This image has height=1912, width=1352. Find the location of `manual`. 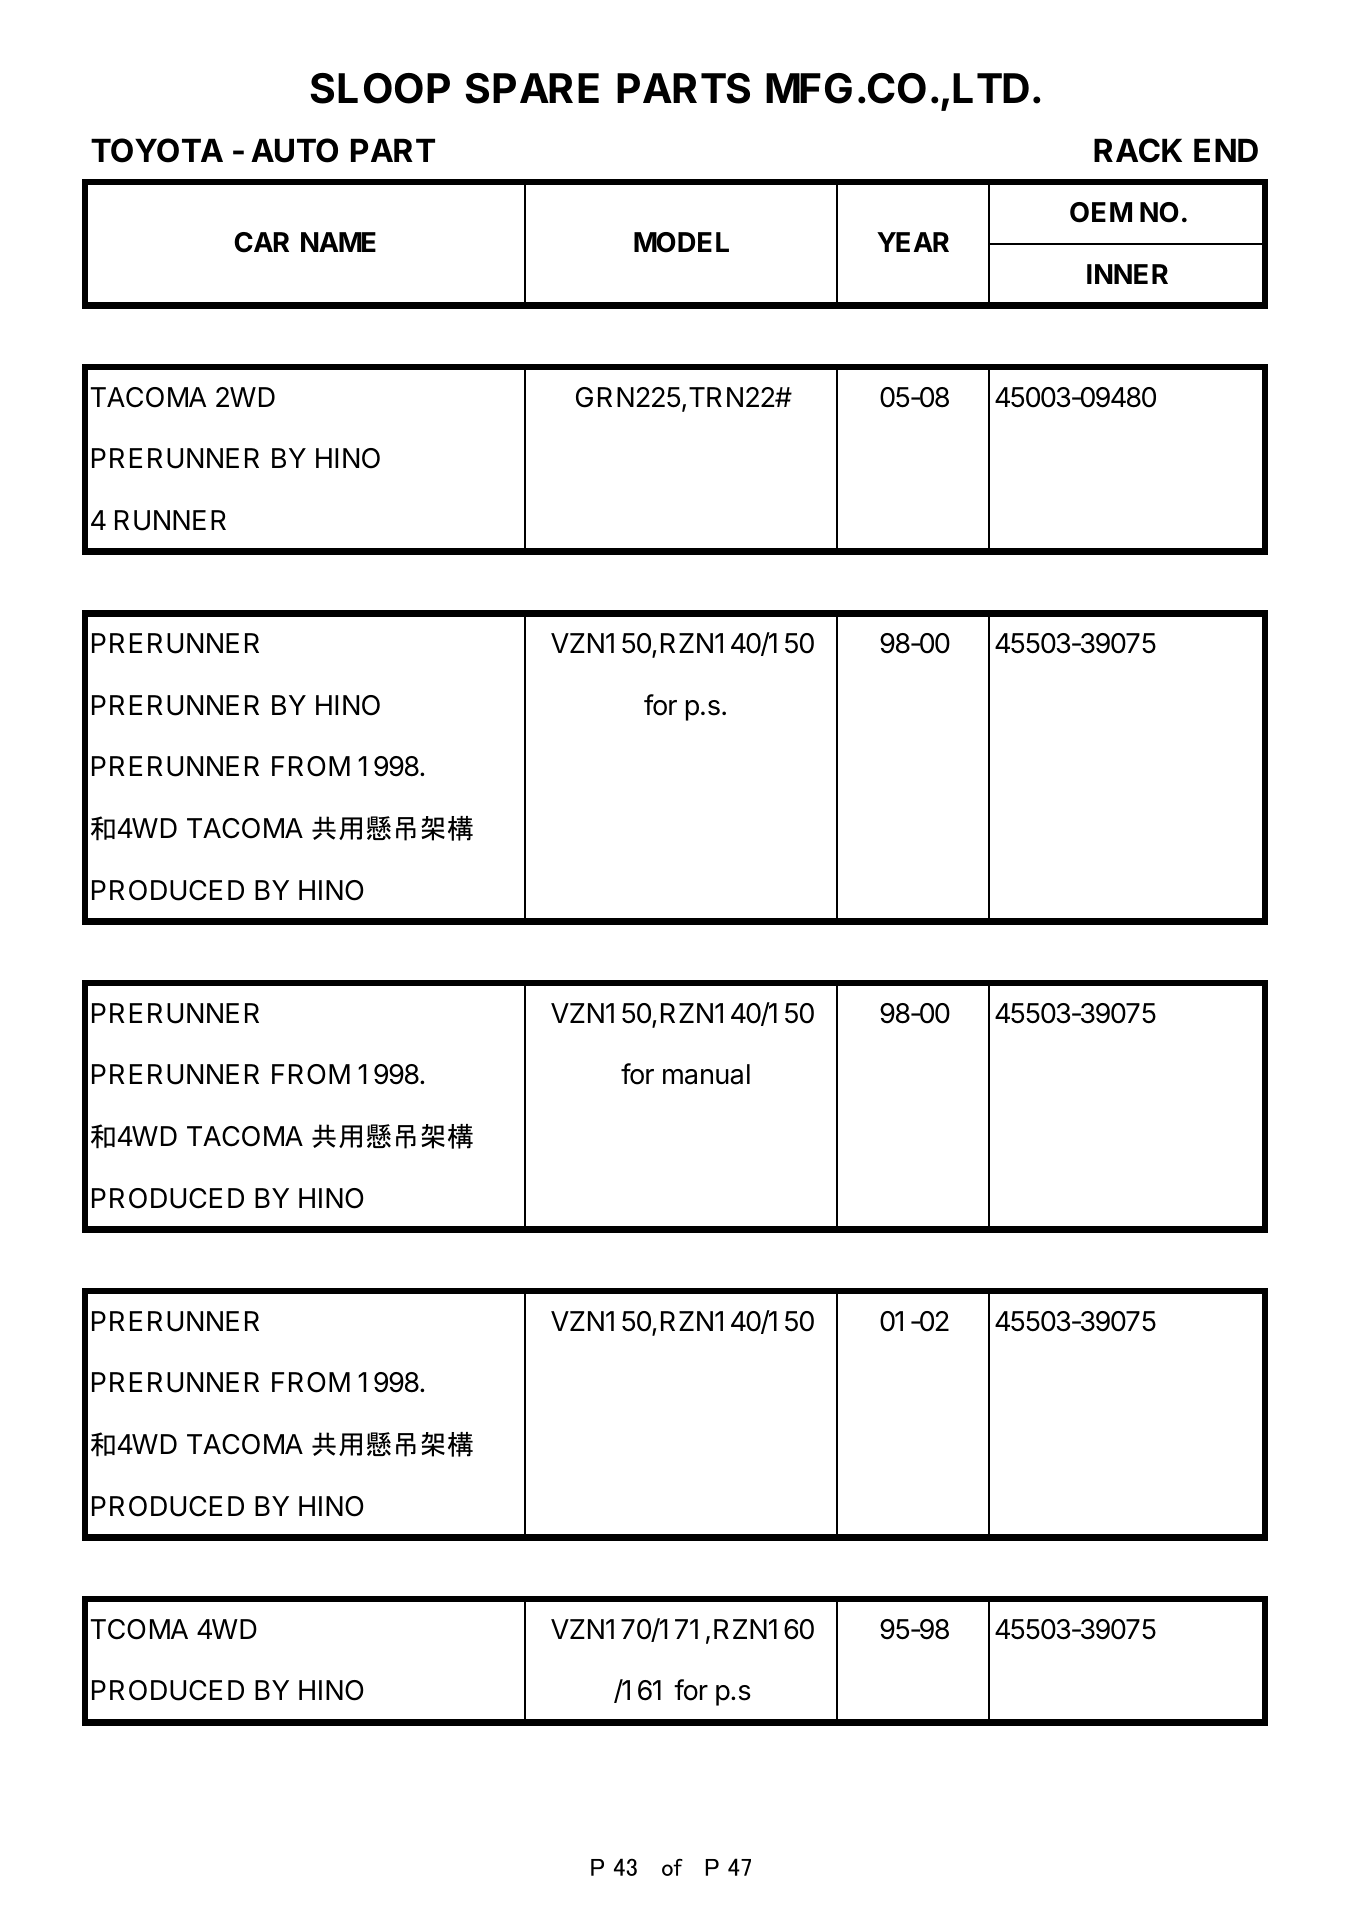

manual is located at coordinates (706, 1074).
